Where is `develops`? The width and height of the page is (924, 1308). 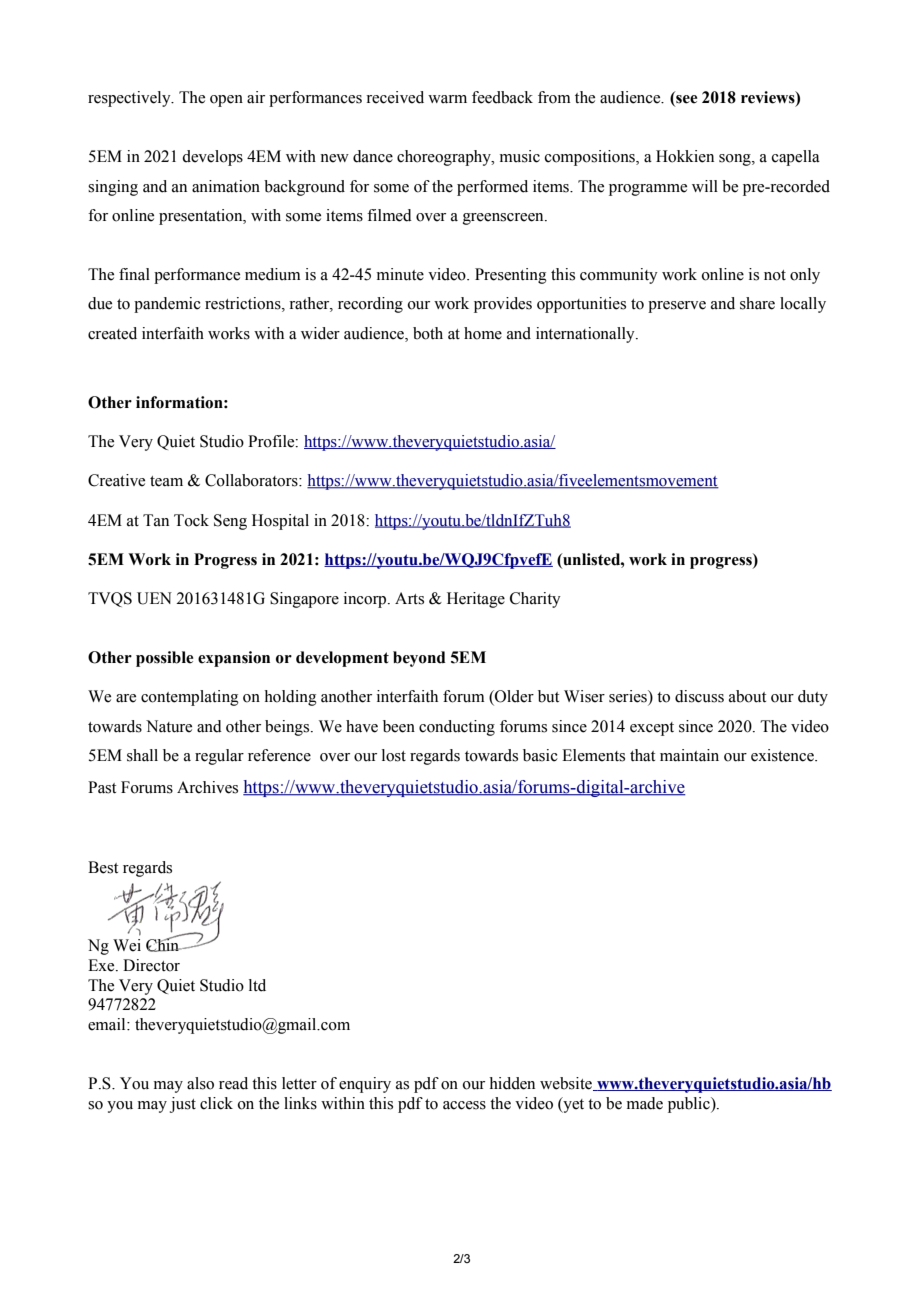 develops is located at coordinates (212, 158).
